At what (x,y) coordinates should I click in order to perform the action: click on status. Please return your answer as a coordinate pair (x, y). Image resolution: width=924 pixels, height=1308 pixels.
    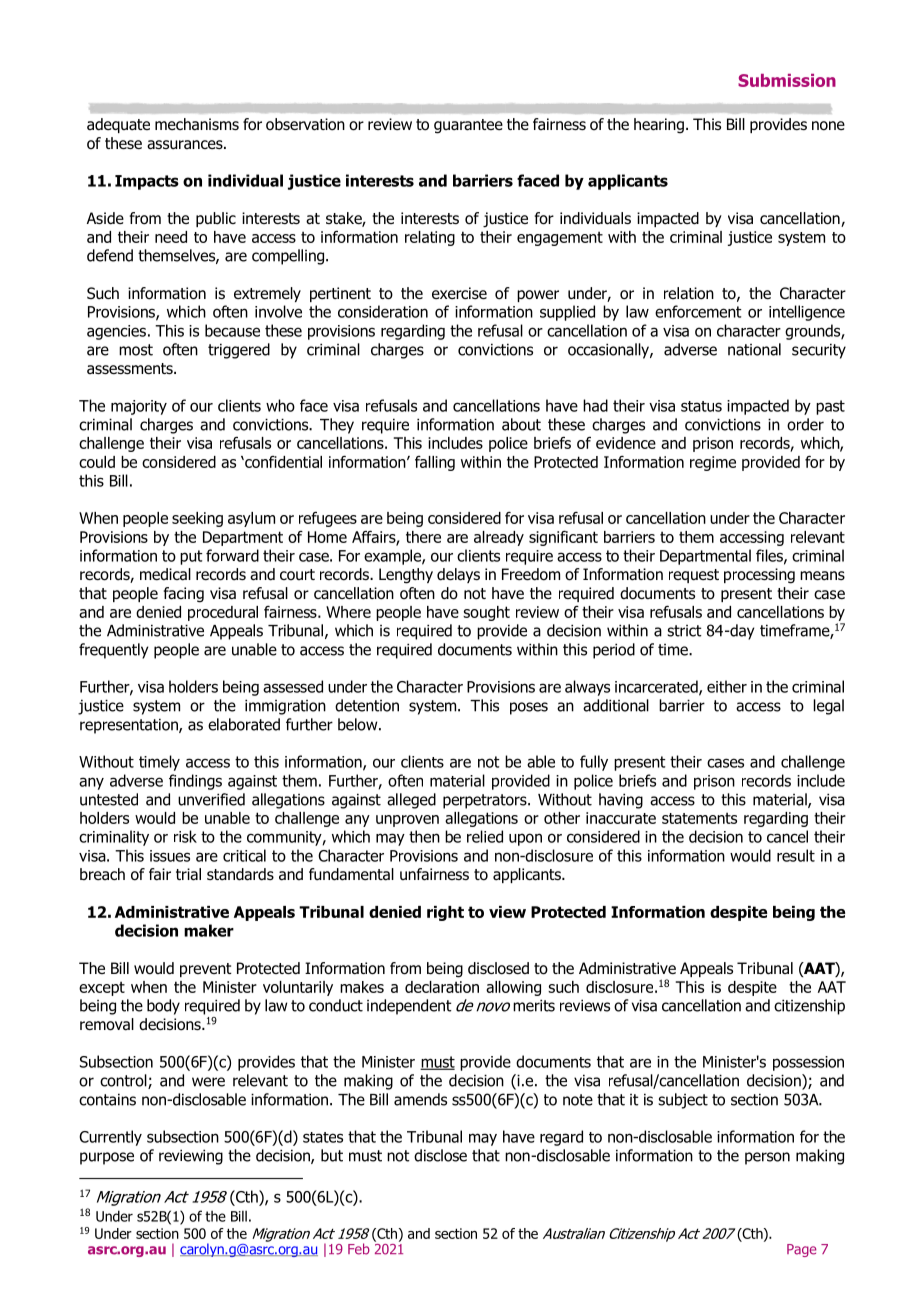
    Looking at the image, I should click on (701, 406).
